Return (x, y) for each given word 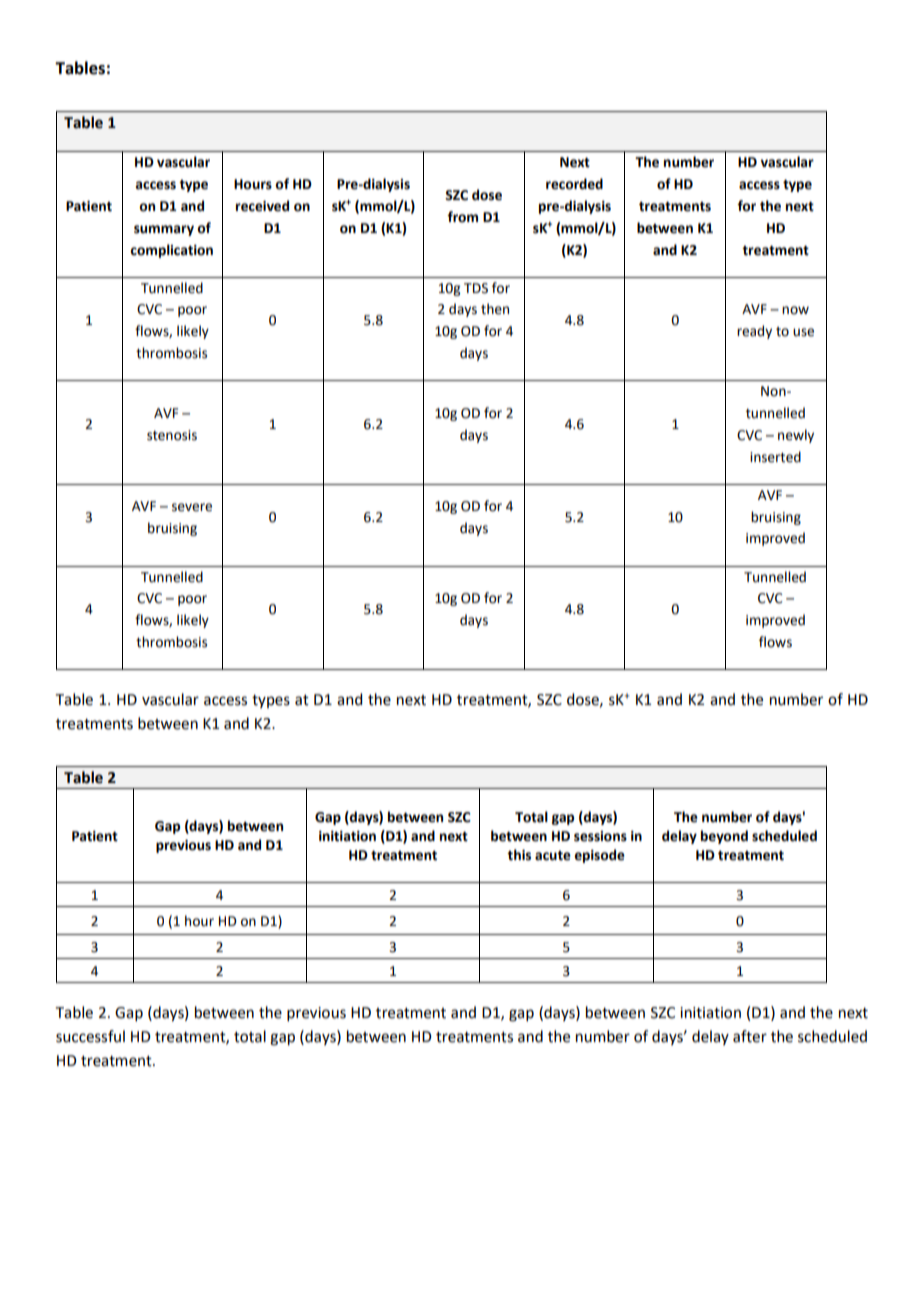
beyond (724, 837)
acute (553, 856)
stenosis (172, 435)
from (462, 217)
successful (90, 1036)
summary (164, 230)
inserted (775, 457)
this (519, 855)
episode (599, 856)
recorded (574, 184)
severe (192, 507)
